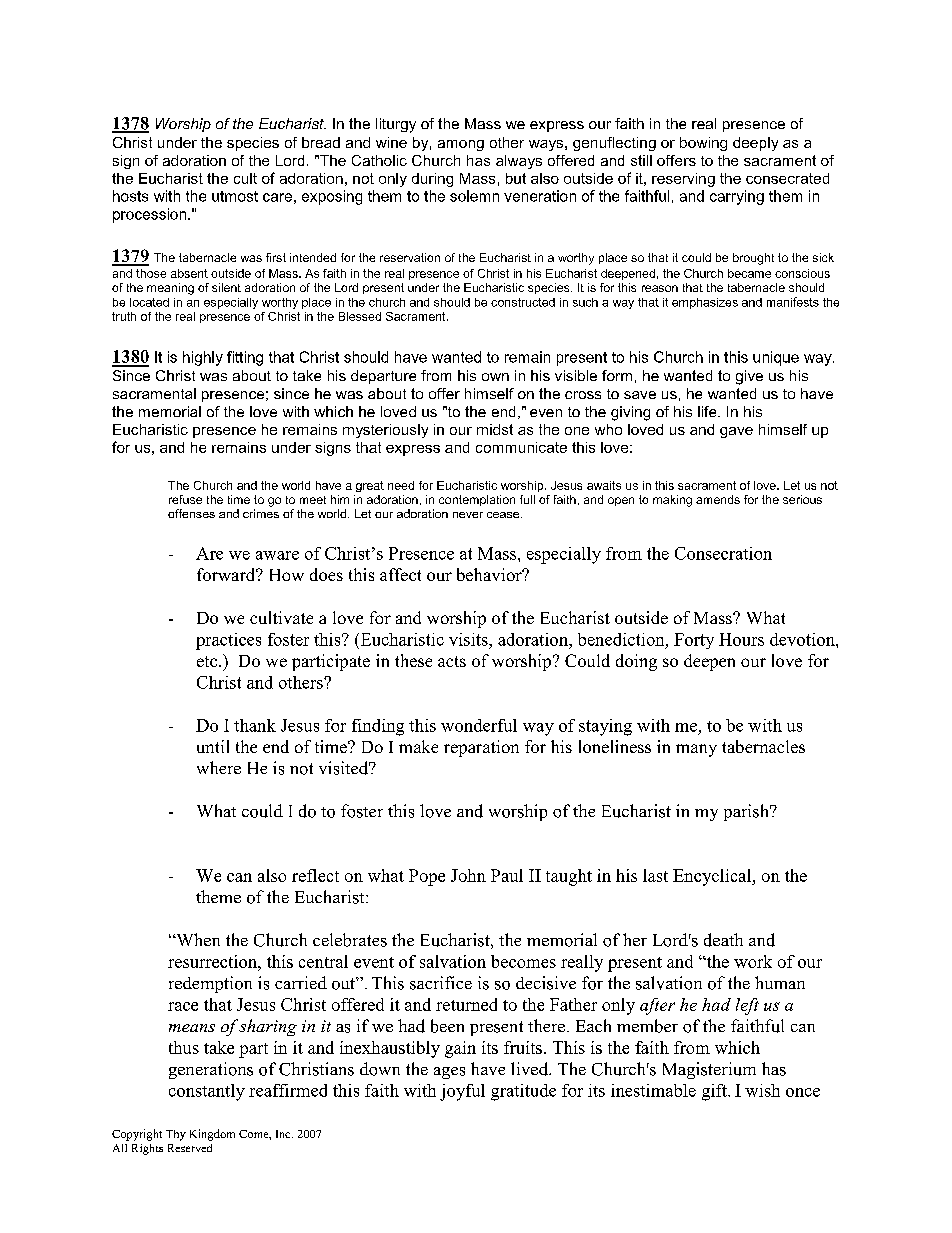 The height and width of the screenshot is (1233, 952). Describe the element at coordinates (481, 748) in the screenshot. I see `reparation` at that location.
